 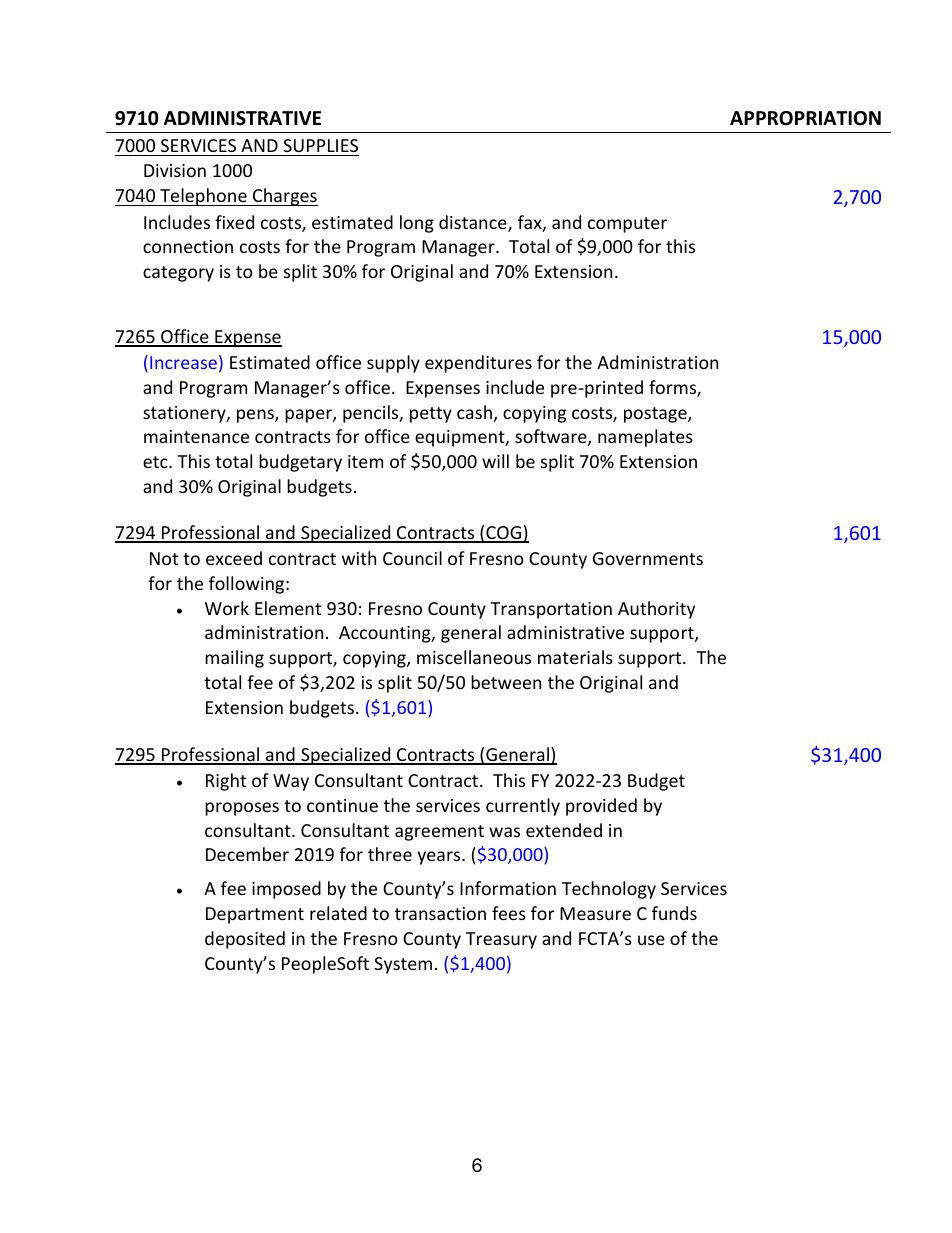 What do you see at coordinates (245, 940) in the screenshot?
I see `deposited` at bounding box center [245, 940].
